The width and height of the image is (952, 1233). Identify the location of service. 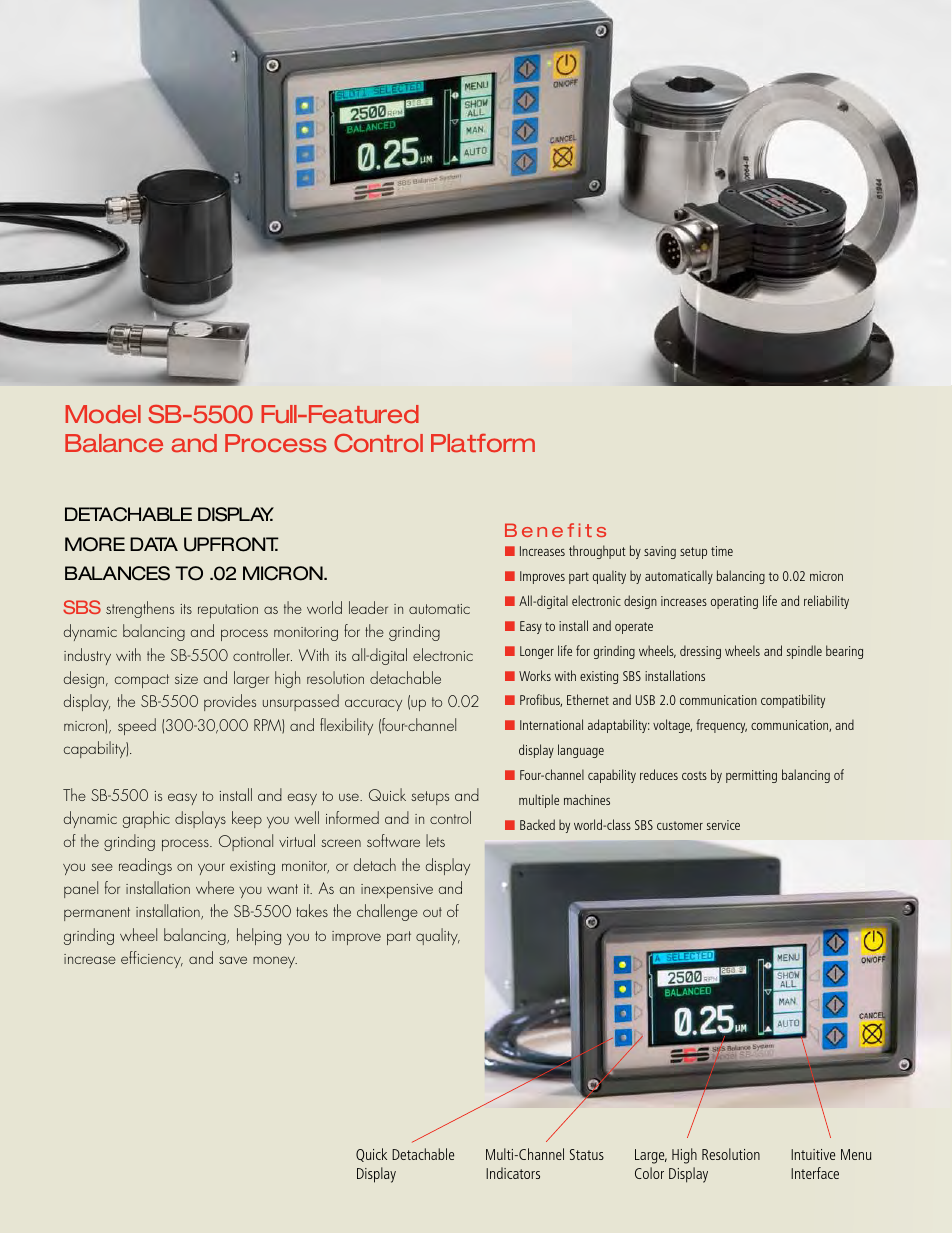
(723, 825).
